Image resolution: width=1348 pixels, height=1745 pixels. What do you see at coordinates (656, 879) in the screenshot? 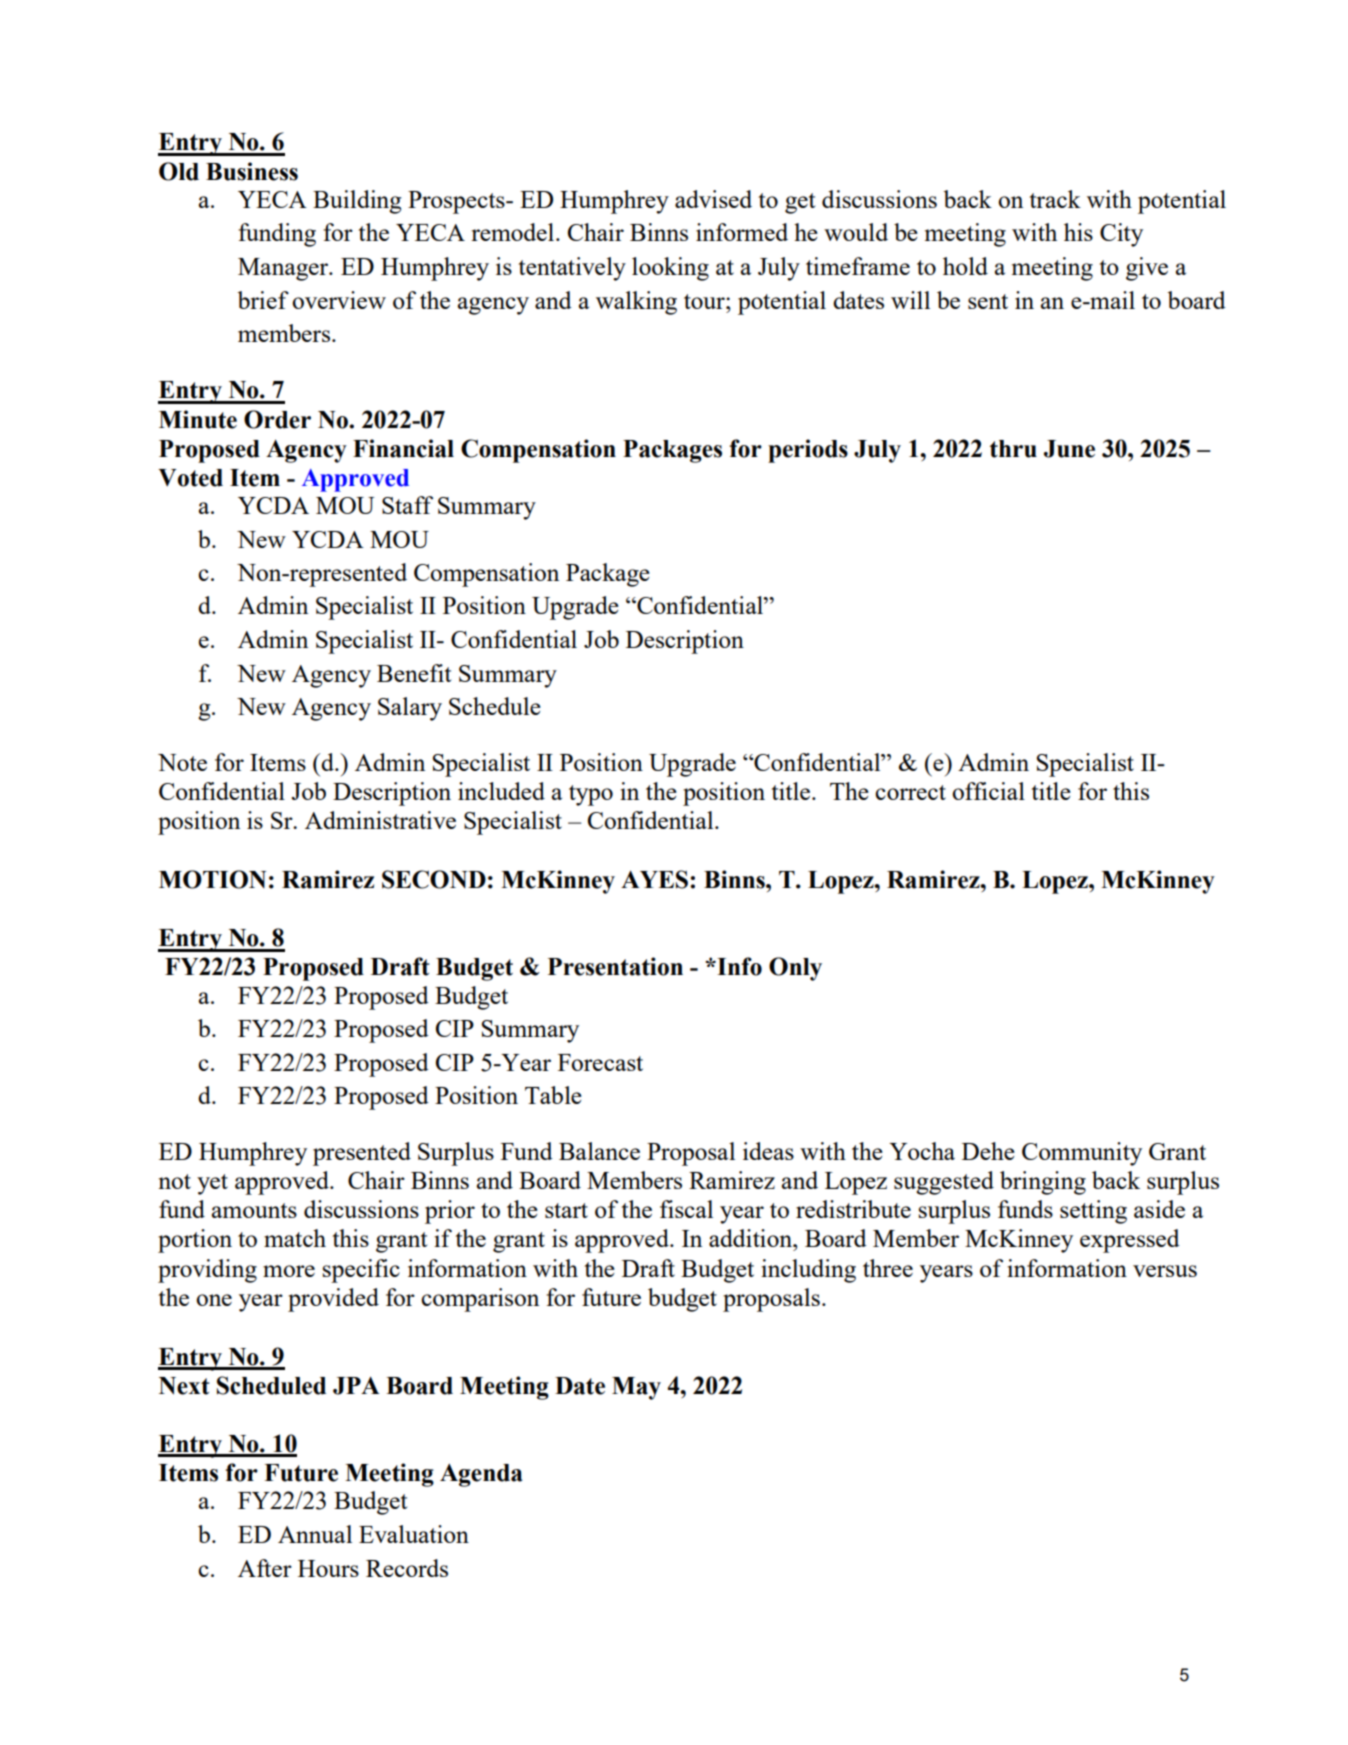
I see `AYES` at bounding box center [656, 879].
